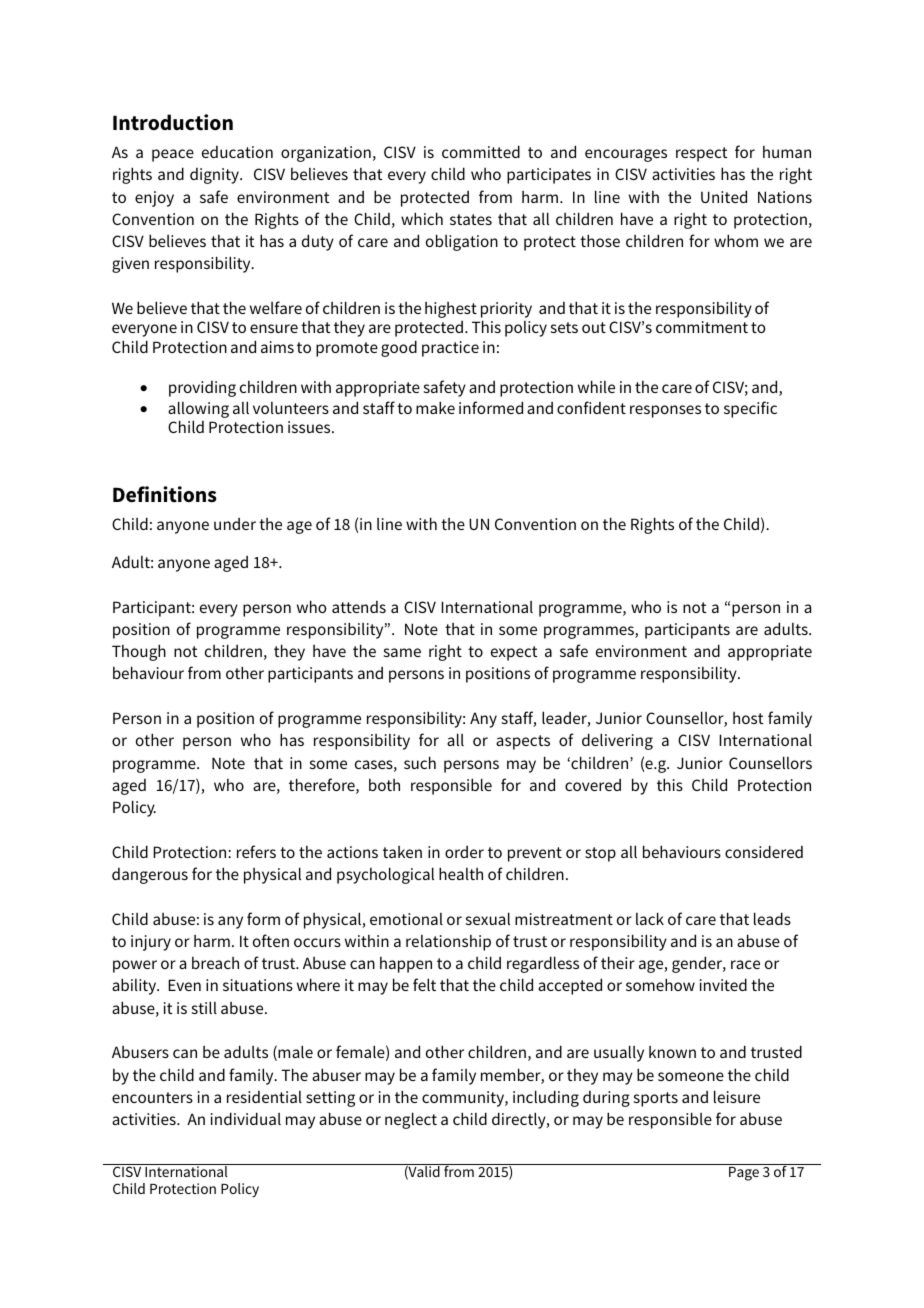 The image size is (924, 1308). Describe the element at coordinates (787, 152) in the page. I see `human` at that location.
